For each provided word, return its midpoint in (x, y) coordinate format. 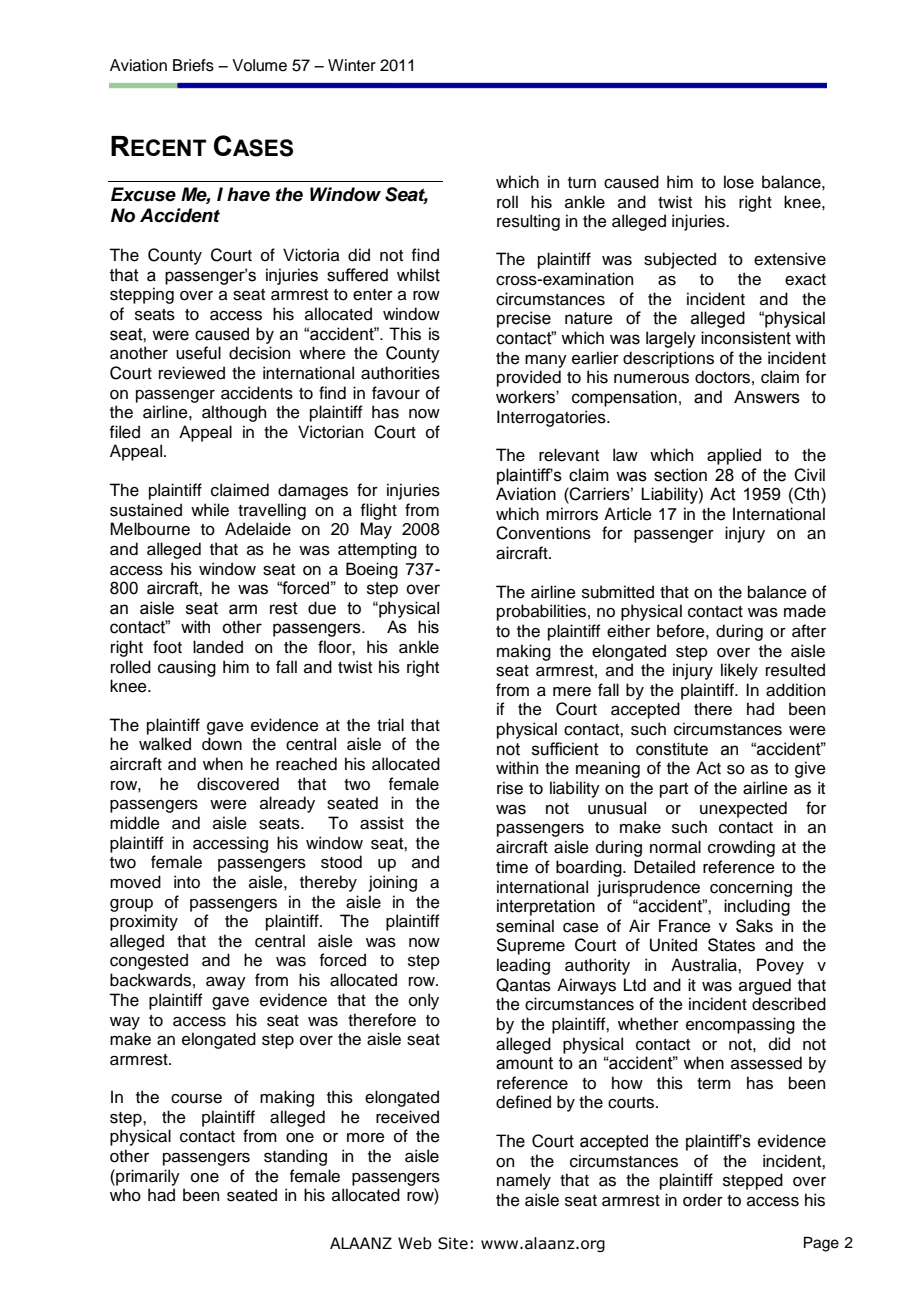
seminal (525, 926)
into (187, 882)
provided (529, 378)
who (125, 1195)
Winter (352, 65)
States (731, 945)
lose (739, 182)
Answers (767, 397)
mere (572, 692)
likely (739, 671)
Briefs (193, 65)
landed (218, 647)
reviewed (192, 373)
